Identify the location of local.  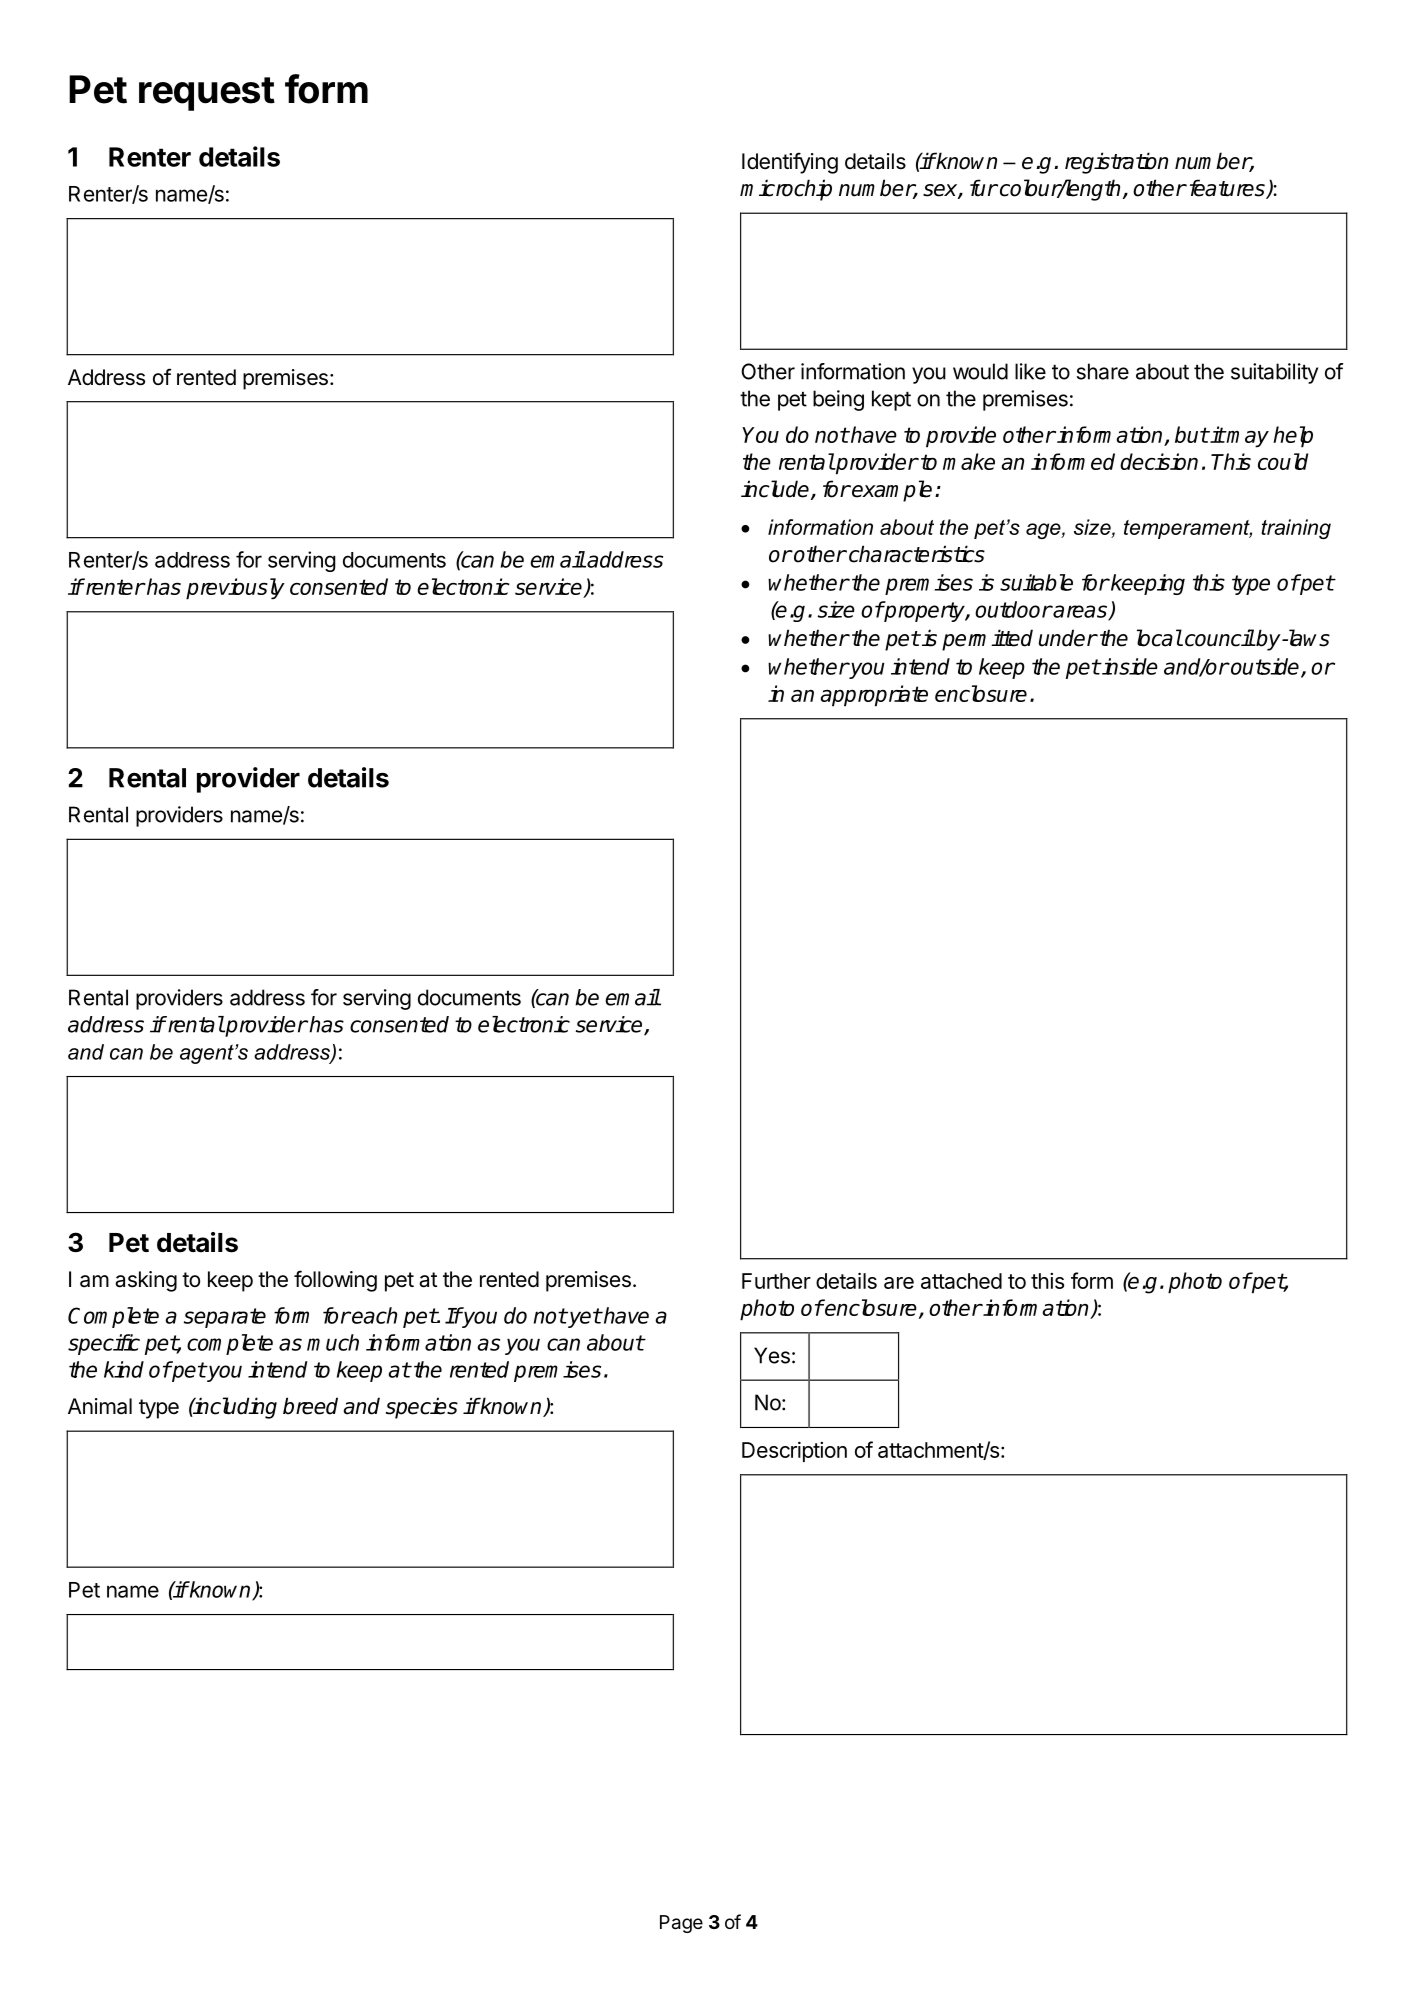
(1159, 638).
